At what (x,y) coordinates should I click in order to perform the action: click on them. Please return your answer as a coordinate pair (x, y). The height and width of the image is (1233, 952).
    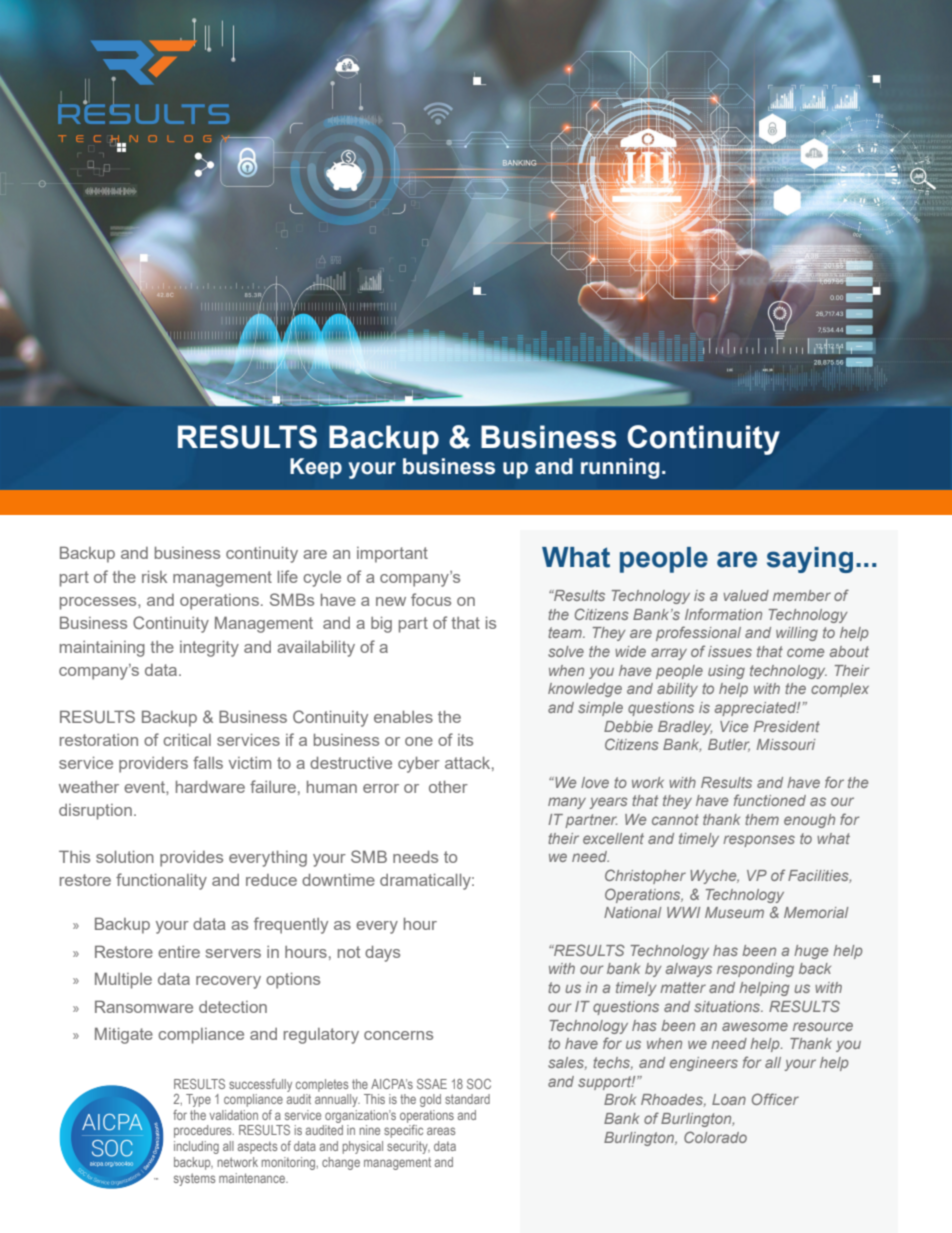
    Looking at the image, I should click on (762, 819).
